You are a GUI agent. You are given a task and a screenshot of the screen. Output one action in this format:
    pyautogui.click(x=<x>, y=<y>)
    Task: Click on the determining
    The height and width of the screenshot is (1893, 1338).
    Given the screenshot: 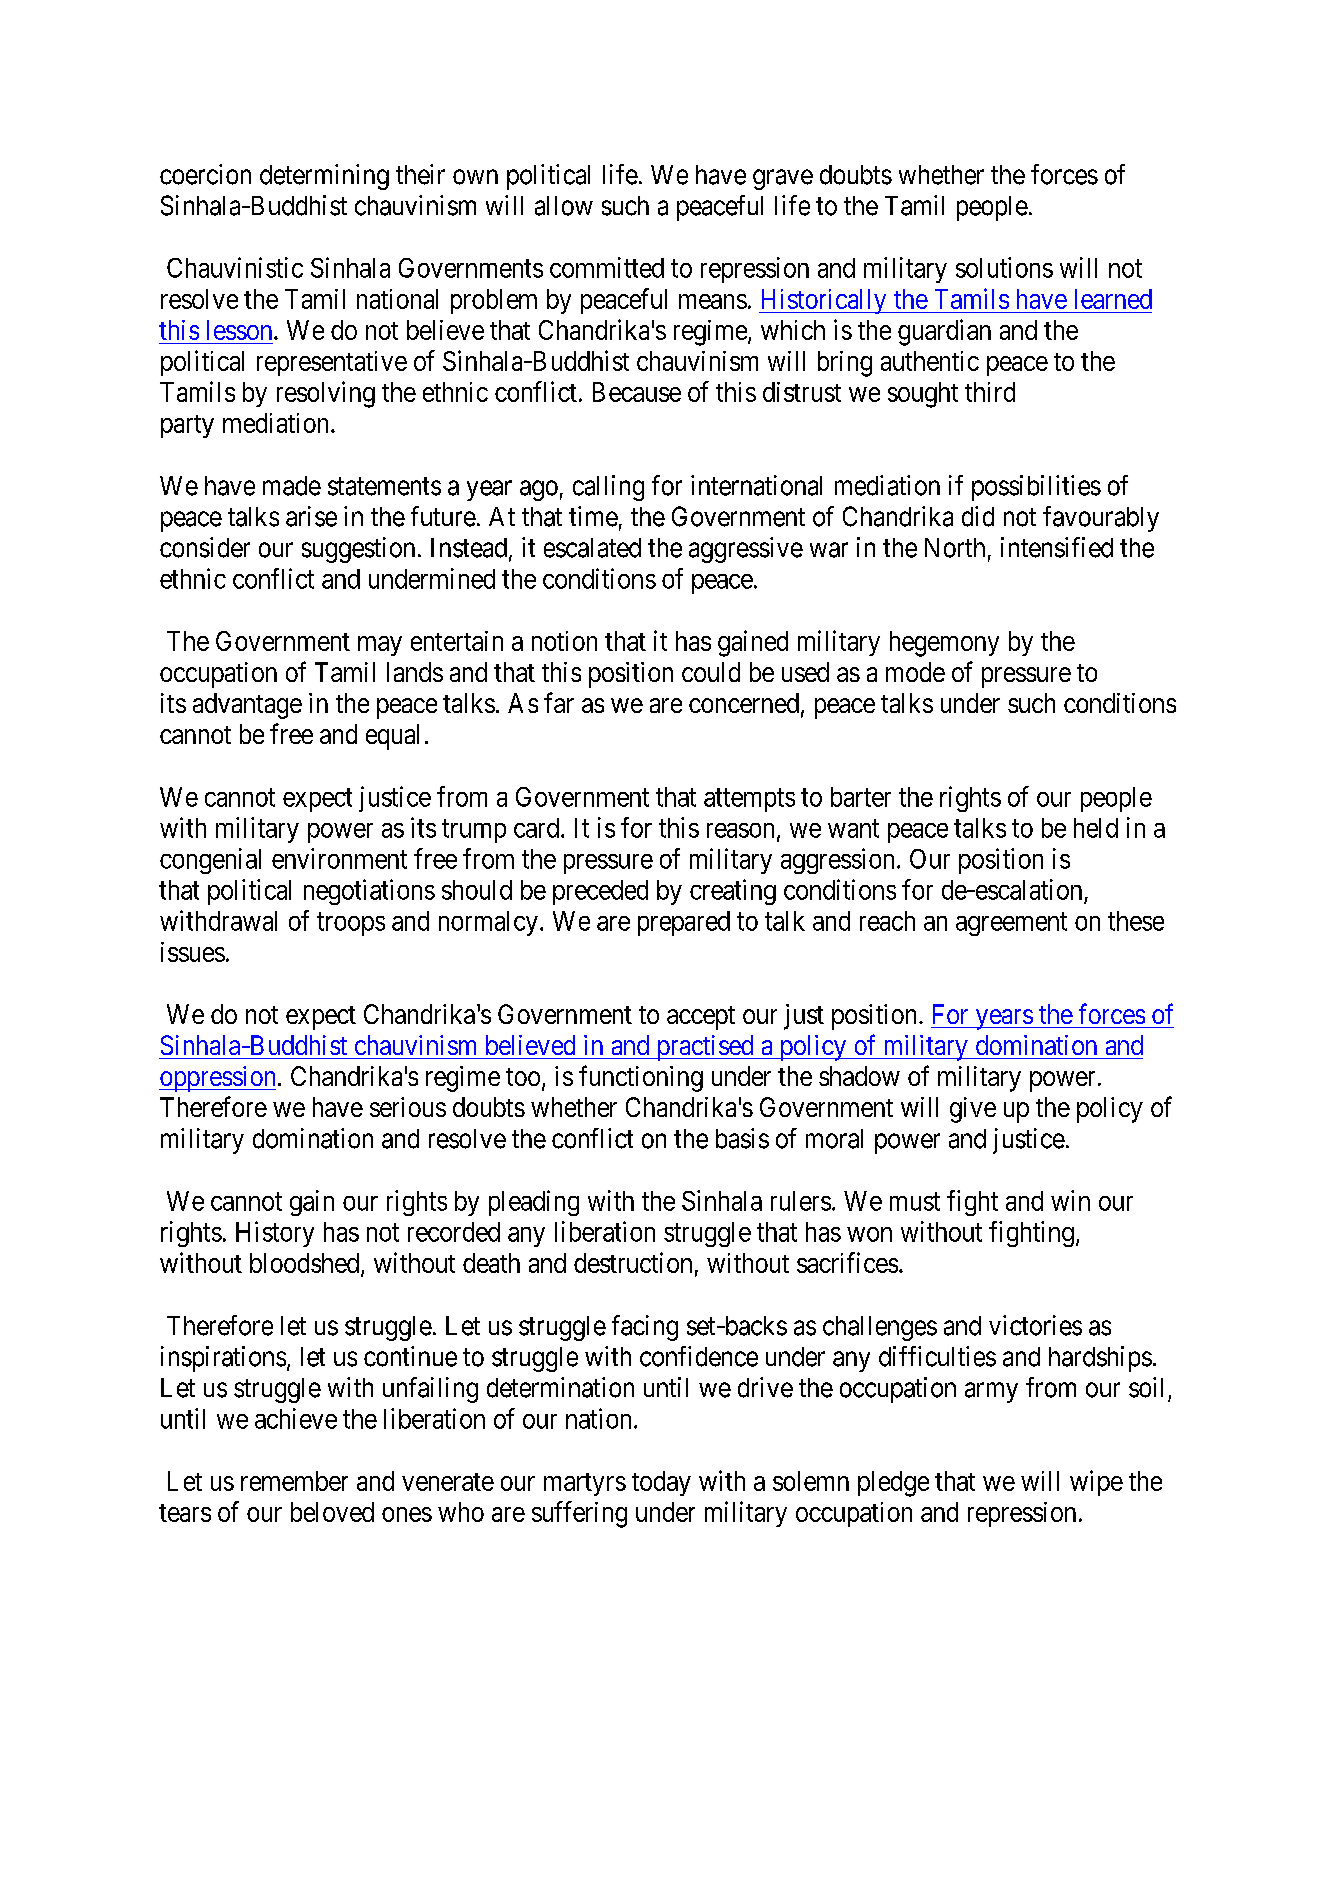 What is the action you would take?
    pyautogui.click(x=324, y=177)
